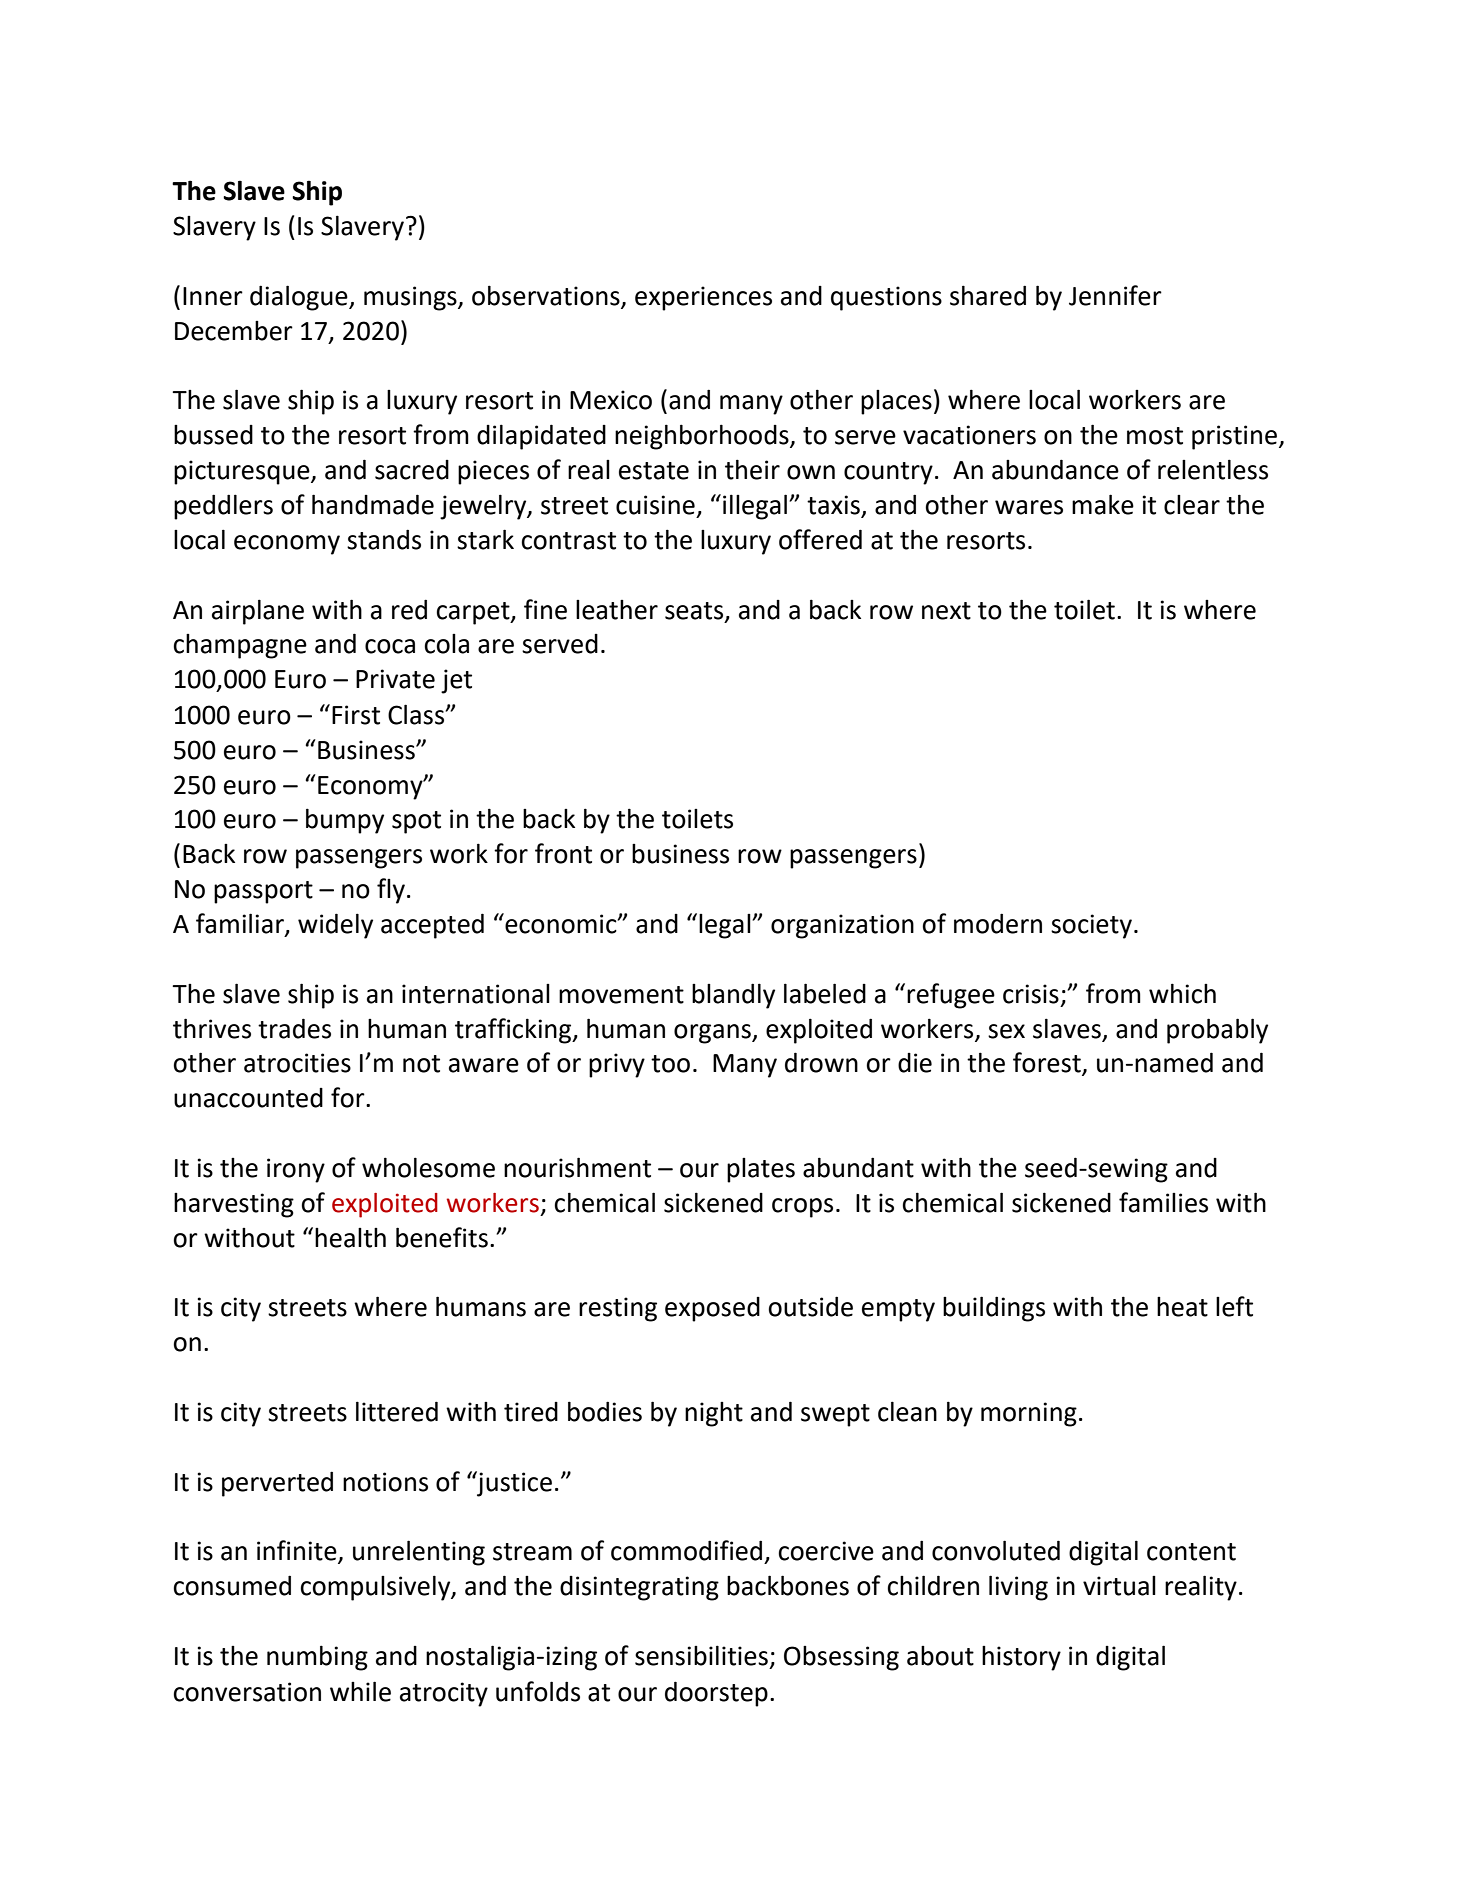  What do you see at coordinates (350, 1238) in the page?
I see `health` at bounding box center [350, 1238].
